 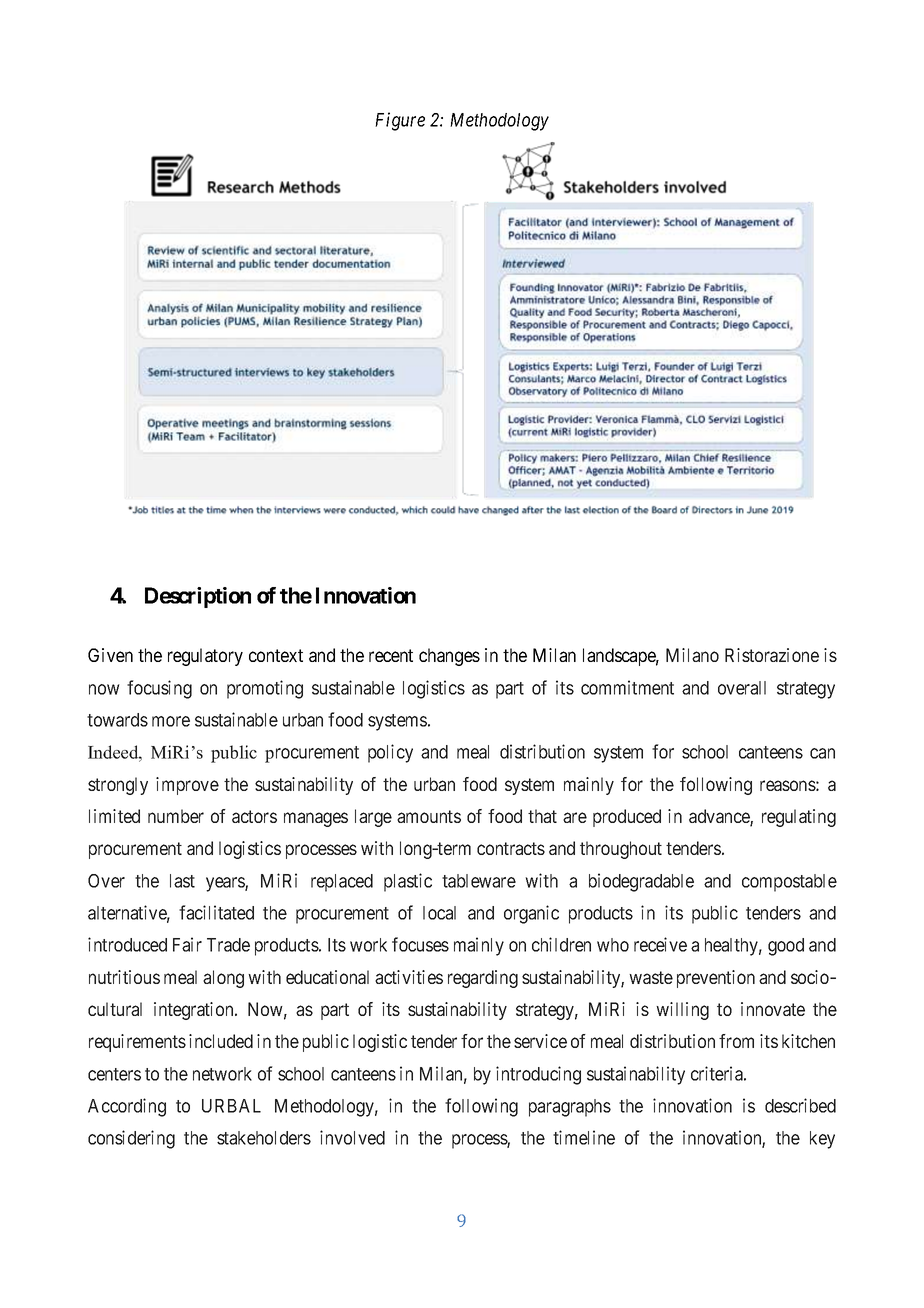 I want to click on Description, so click(x=198, y=597).
